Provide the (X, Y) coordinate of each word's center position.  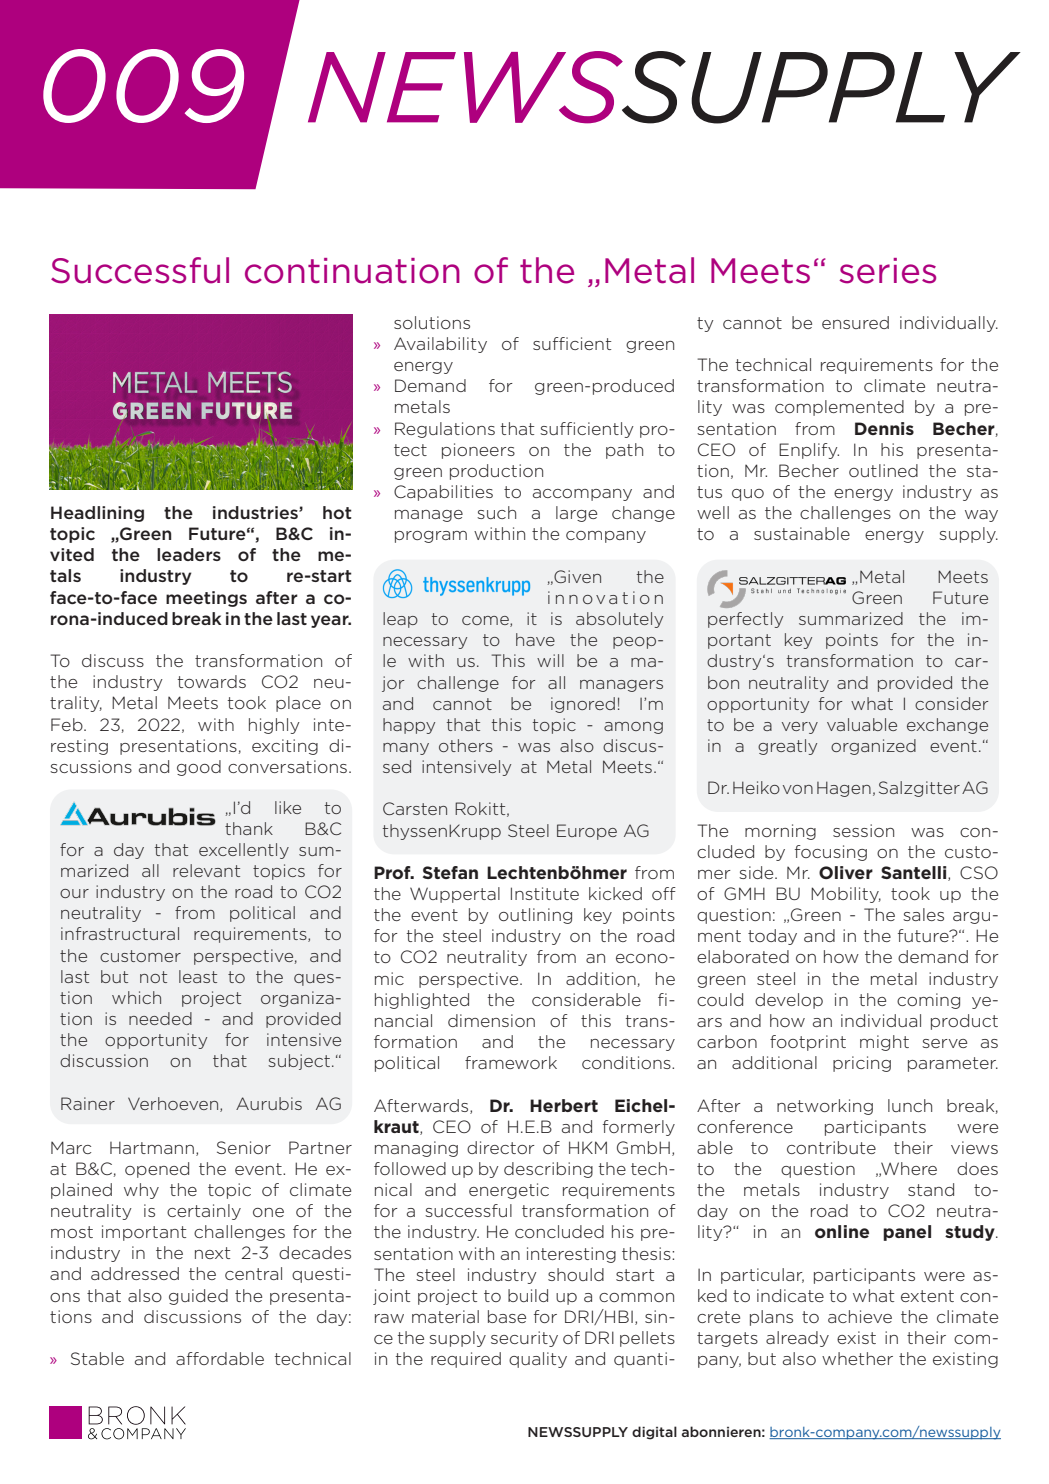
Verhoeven (174, 1104)
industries (256, 512)
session (863, 830)
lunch (910, 1105)
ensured (855, 322)
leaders (189, 554)
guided (198, 1297)
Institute (545, 893)
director (501, 1147)
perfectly (745, 620)
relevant (206, 870)
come (486, 621)
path (624, 451)
